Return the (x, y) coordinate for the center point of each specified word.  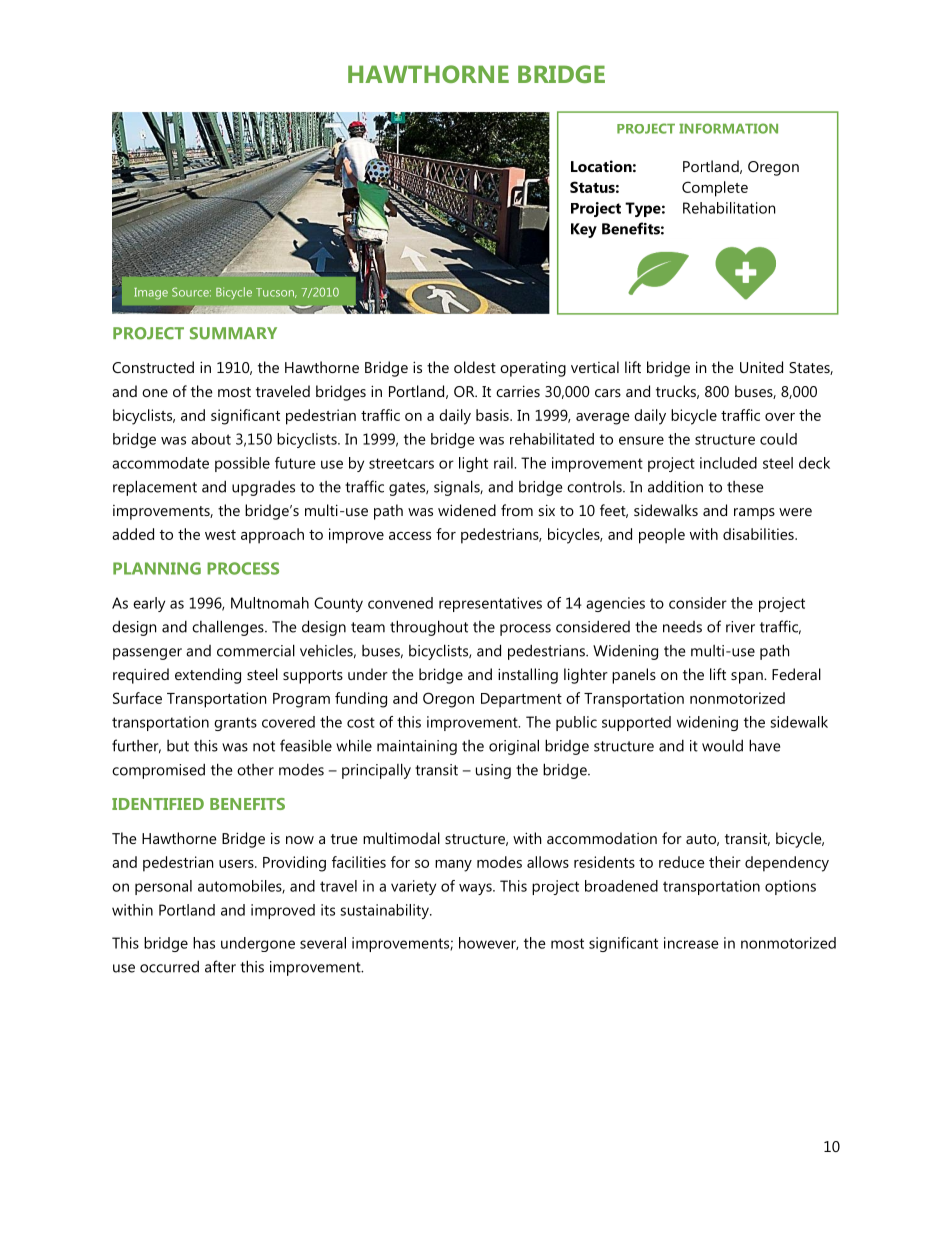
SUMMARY (233, 333)
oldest (475, 367)
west (220, 535)
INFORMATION (728, 128)
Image (151, 294)
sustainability (385, 911)
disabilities (759, 534)
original (514, 747)
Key (584, 230)
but (178, 746)
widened (467, 510)
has (204, 943)
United (761, 367)
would (722, 745)
